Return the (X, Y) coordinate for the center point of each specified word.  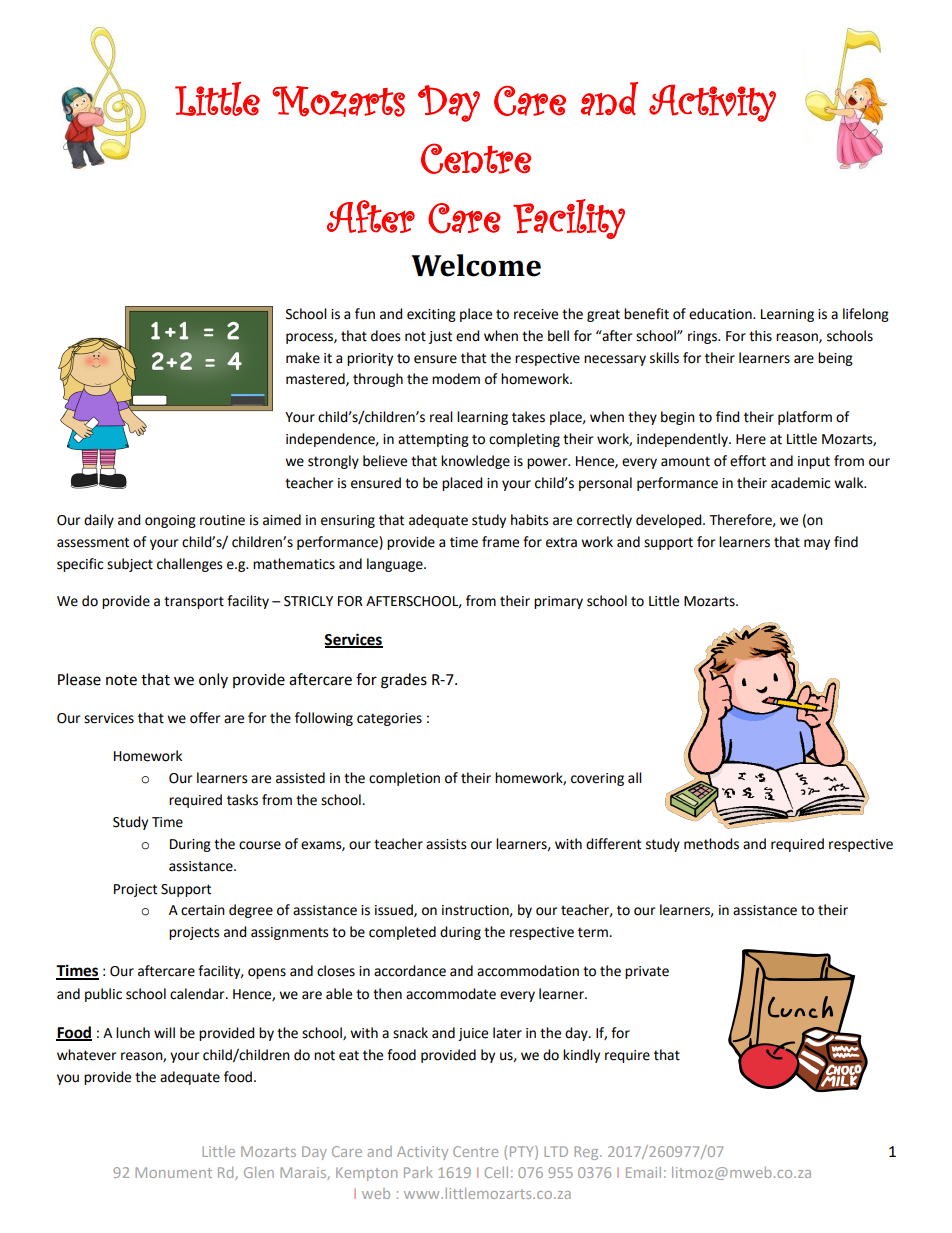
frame (500, 542)
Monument (173, 1172)
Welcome (476, 265)
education (721, 314)
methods (711, 844)
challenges (190, 565)
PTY (523, 1151)
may (817, 544)
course (260, 845)
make (303, 358)
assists (446, 844)
